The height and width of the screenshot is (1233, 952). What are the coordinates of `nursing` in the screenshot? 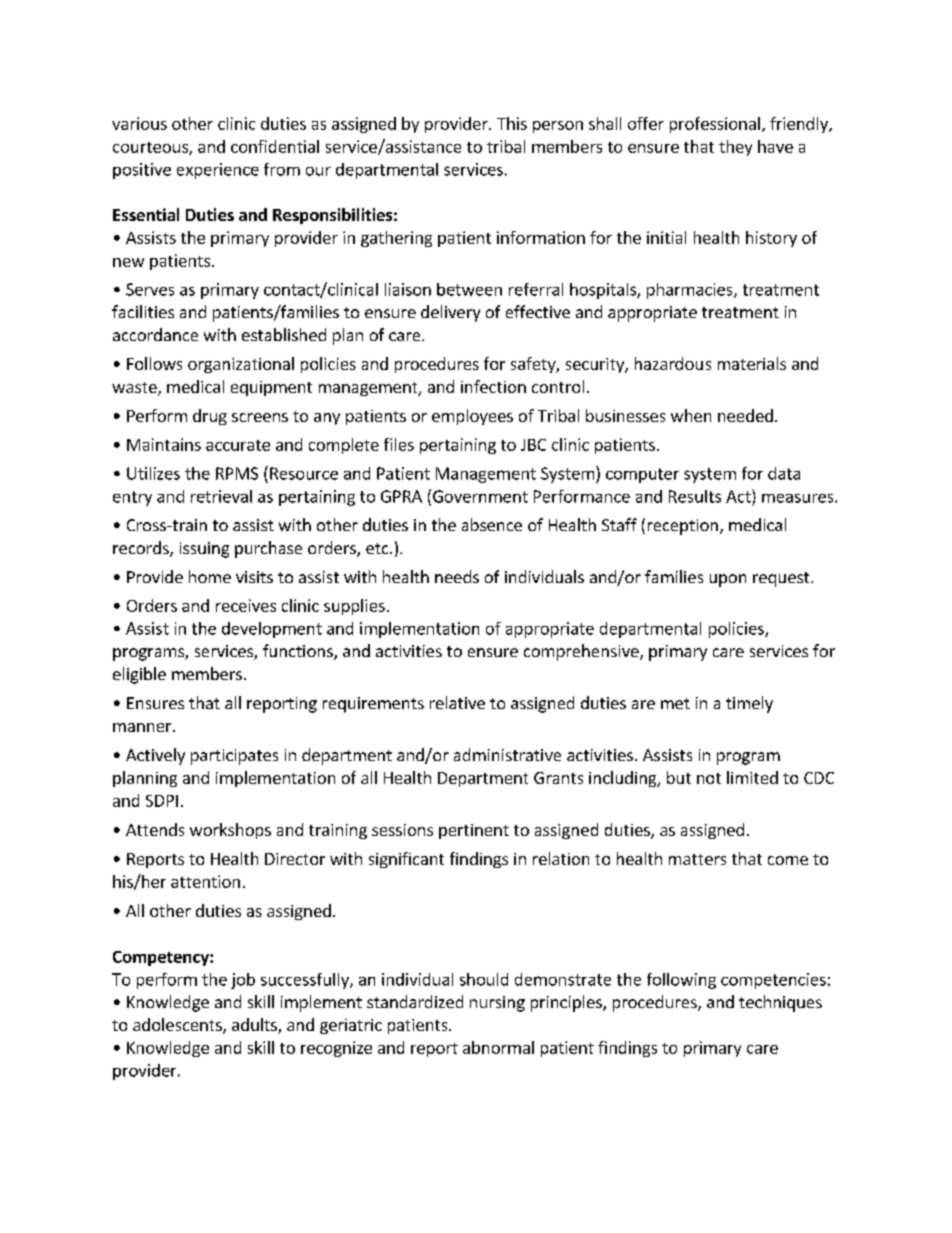 It's located at (497, 1004).
